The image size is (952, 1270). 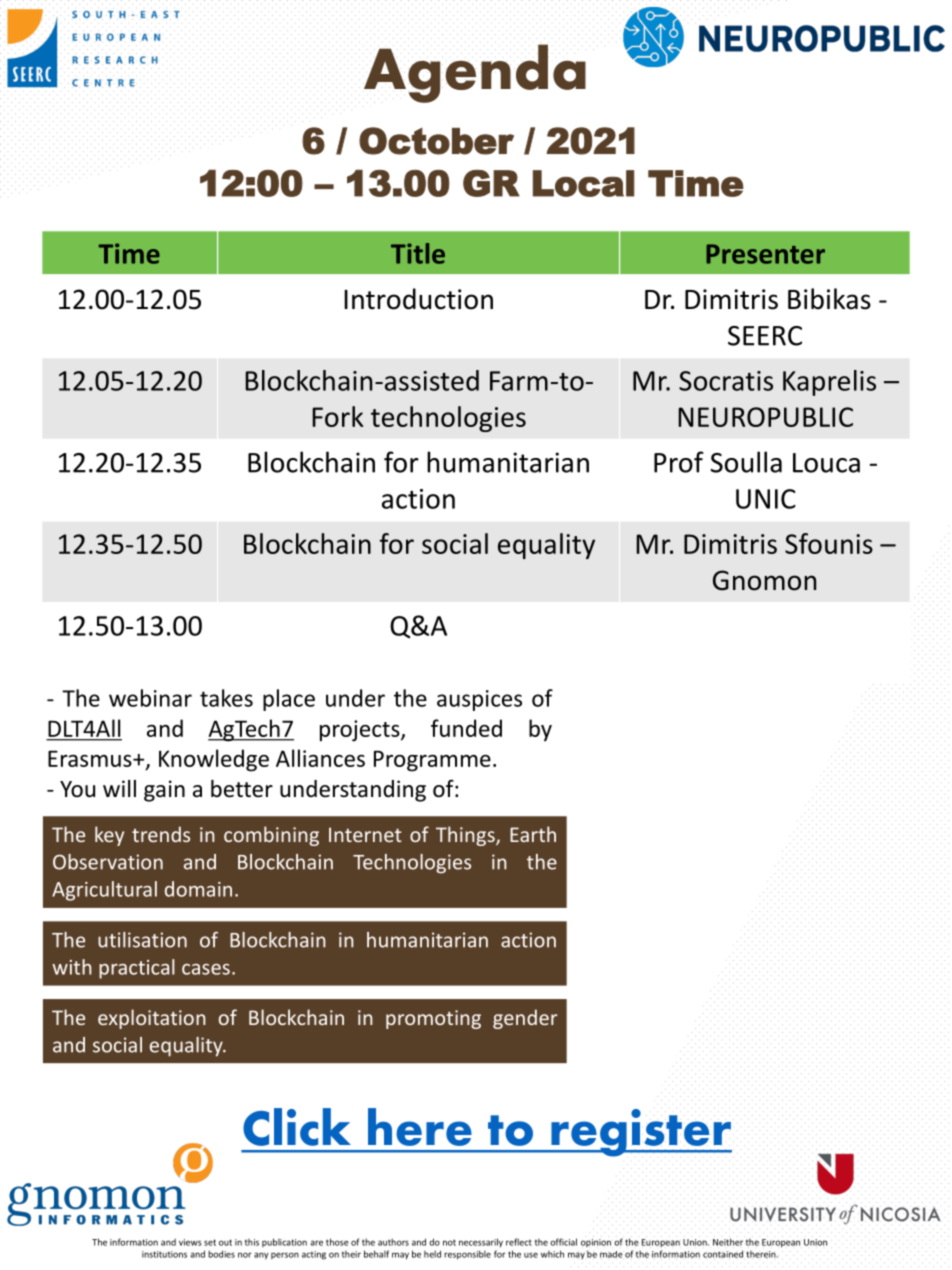 I want to click on webinar, so click(x=150, y=698).
